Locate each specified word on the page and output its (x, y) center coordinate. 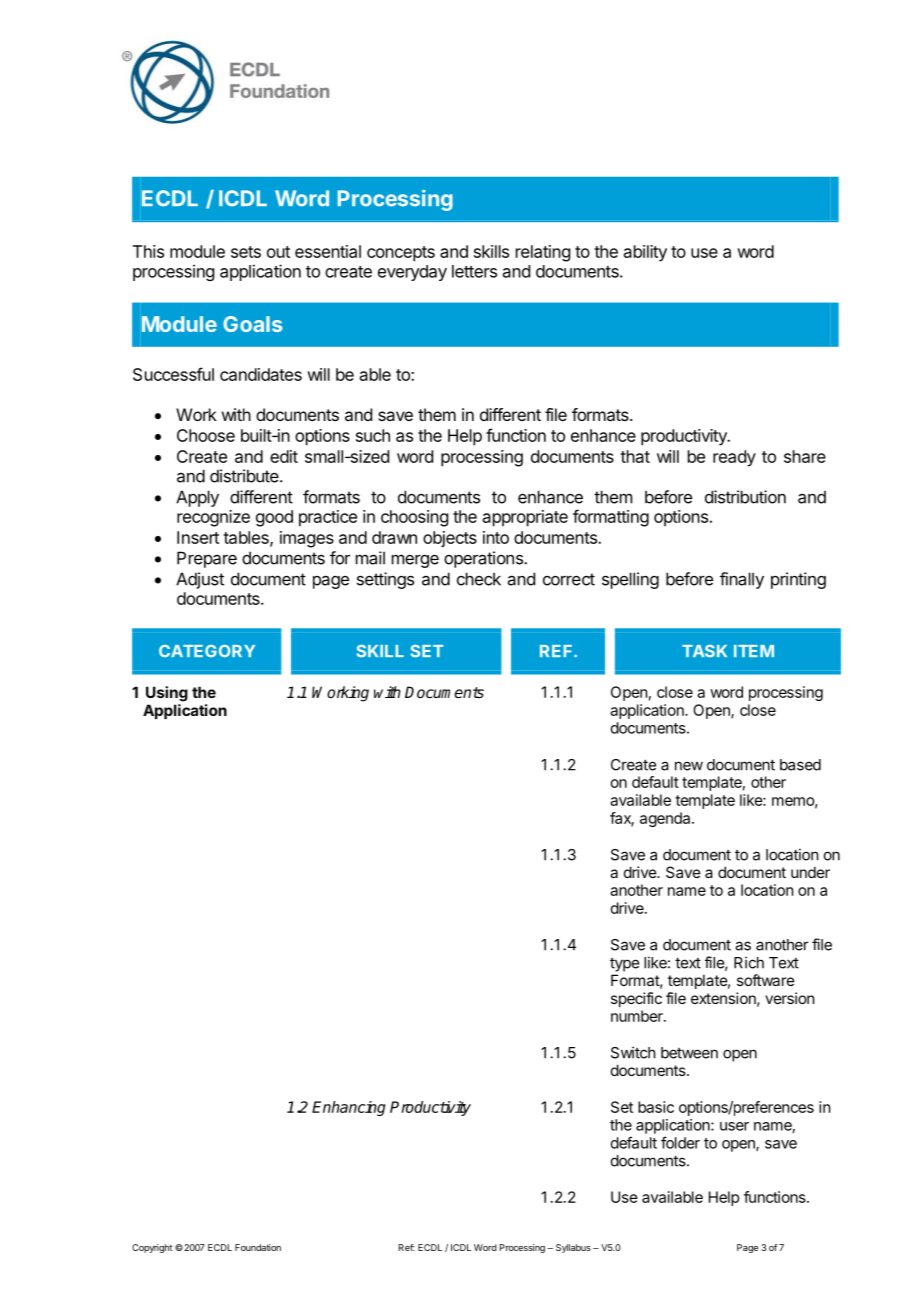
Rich (749, 962)
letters (474, 271)
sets (246, 252)
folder (680, 1142)
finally (742, 580)
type (624, 965)
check (479, 579)
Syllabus (573, 1248)
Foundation (258, 1247)
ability (645, 253)
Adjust (200, 580)
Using (167, 694)
